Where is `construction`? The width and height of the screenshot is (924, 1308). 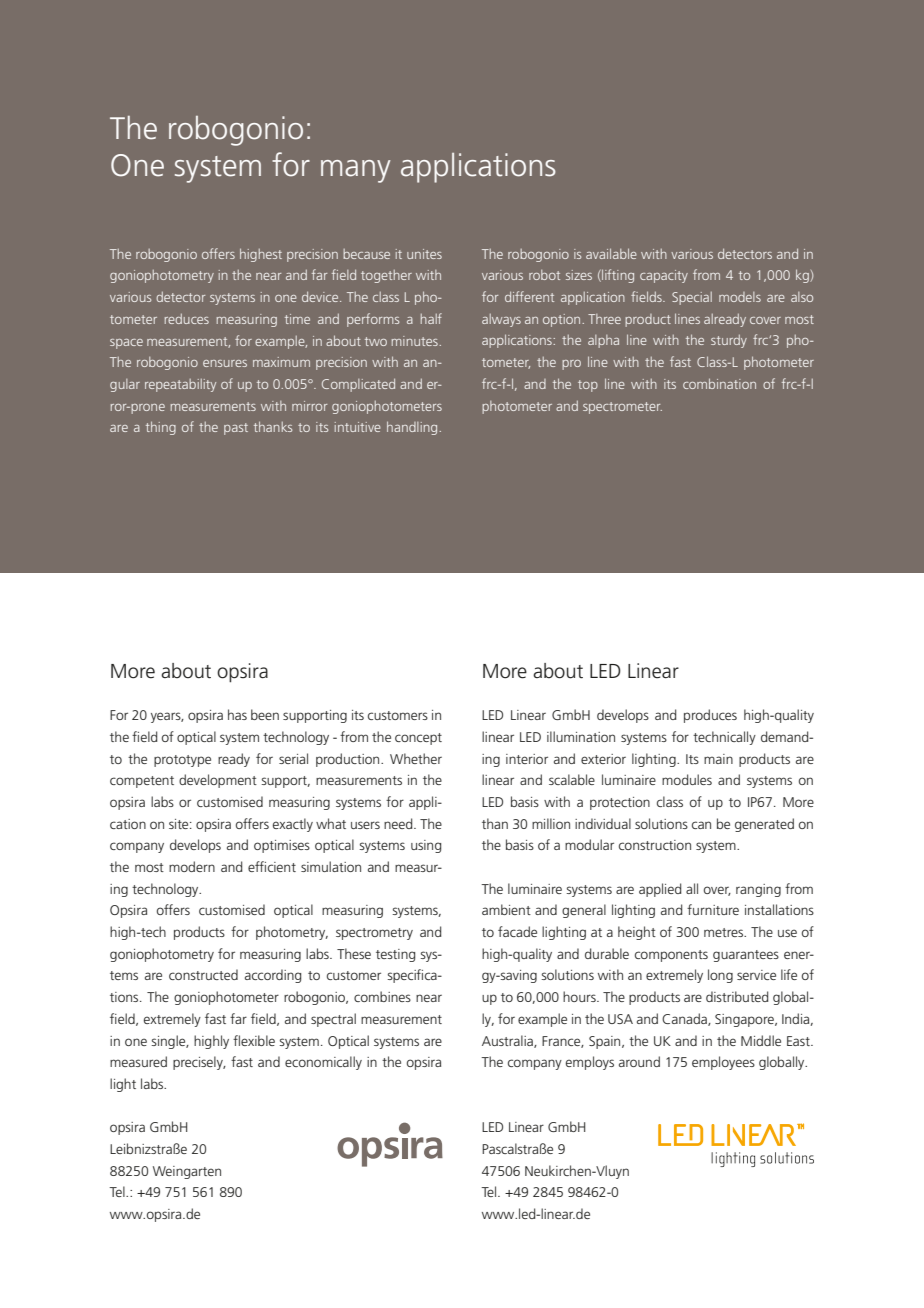 construction is located at coordinates (655, 845).
